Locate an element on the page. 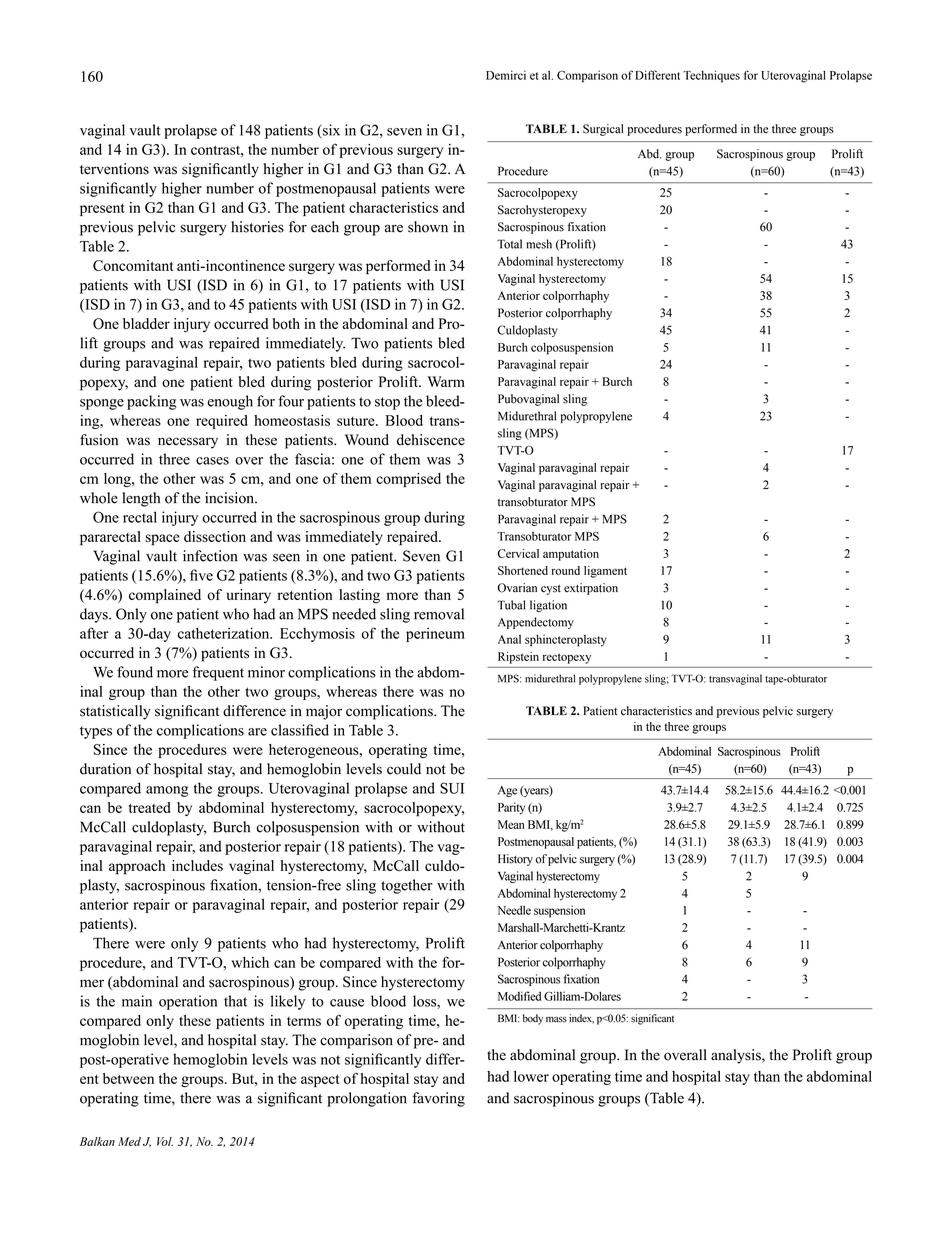 This image has width=952, height=1240. six is located at coordinates (330, 130).
